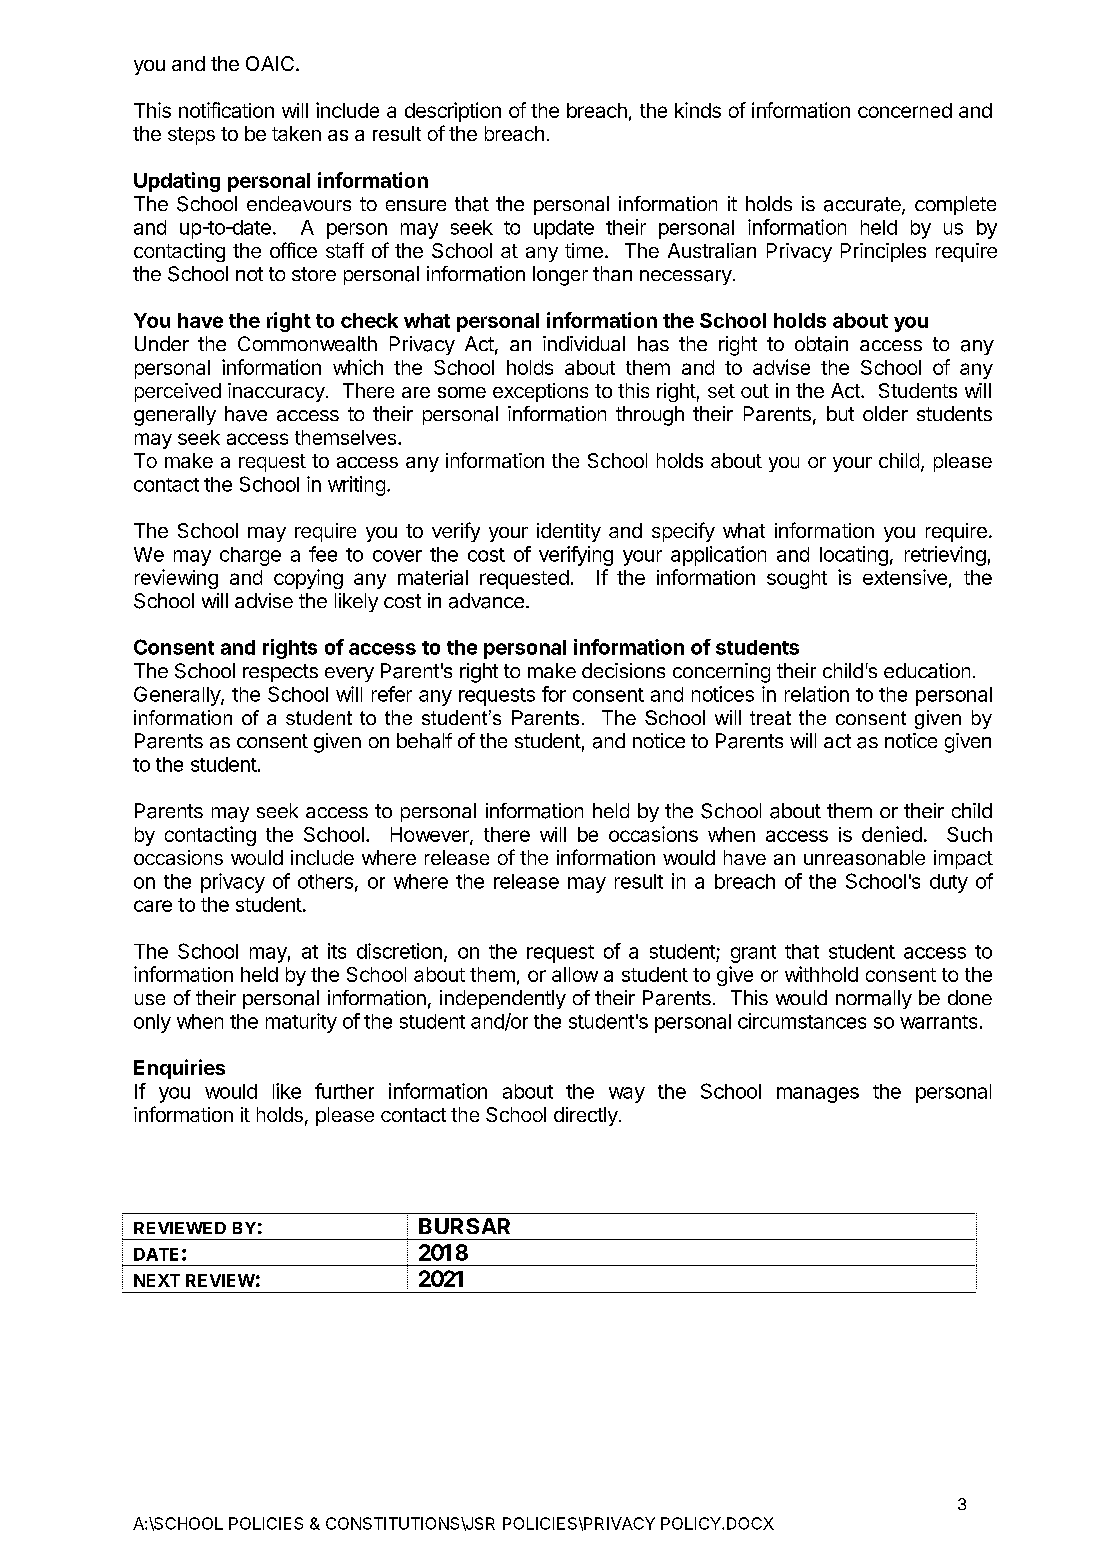 Image resolution: width=1099 pixels, height=1554 pixels. What do you see at coordinates (587, 1116) in the document?
I see `directly` at bounding box center [587, 1116].
